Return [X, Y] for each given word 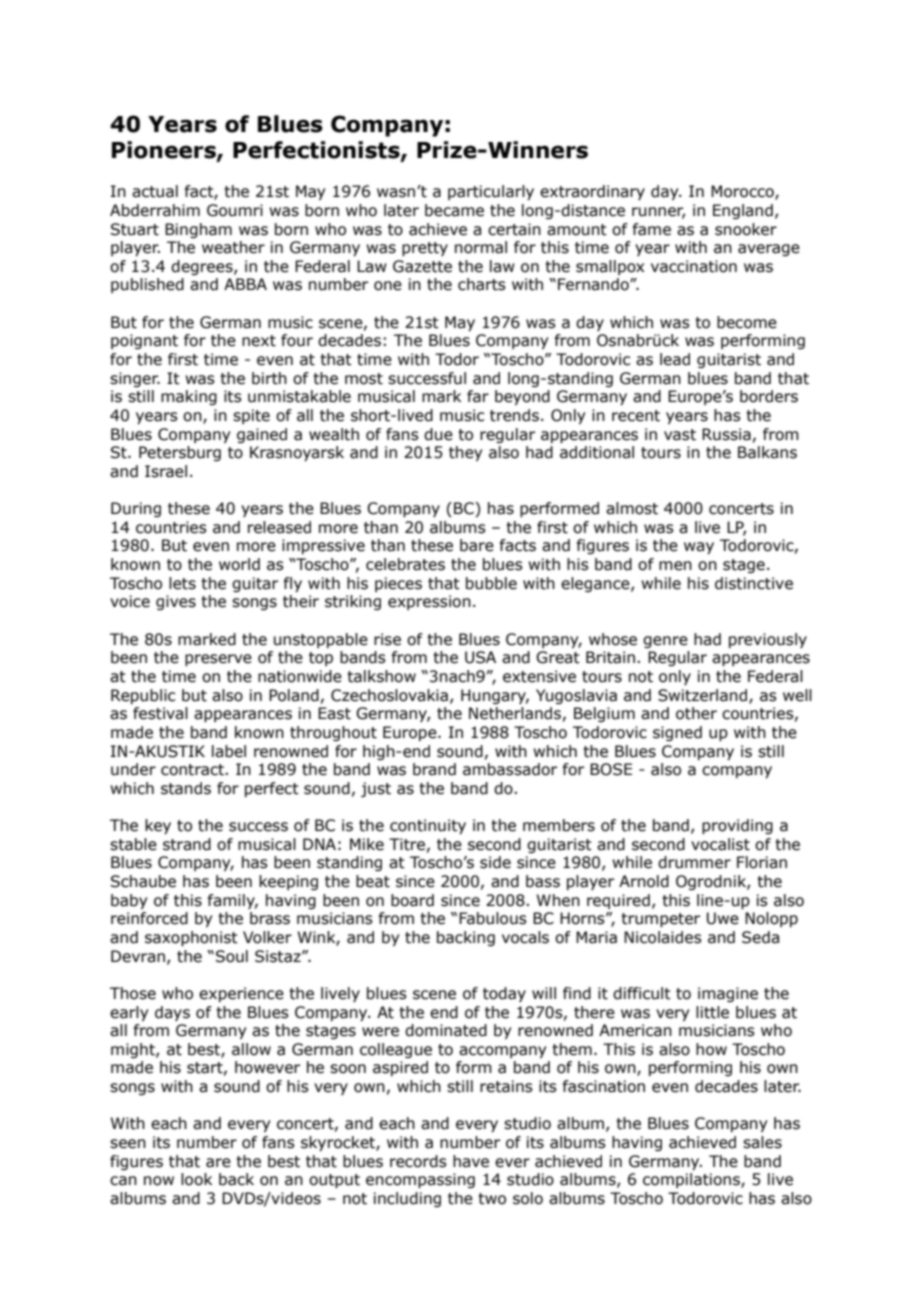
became [454, 210]
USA [480, 657]
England [743, 211]
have [471, 1161]
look [196, 1179]
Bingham [198, 230]
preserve [218, 660]
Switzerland [702, 695]
